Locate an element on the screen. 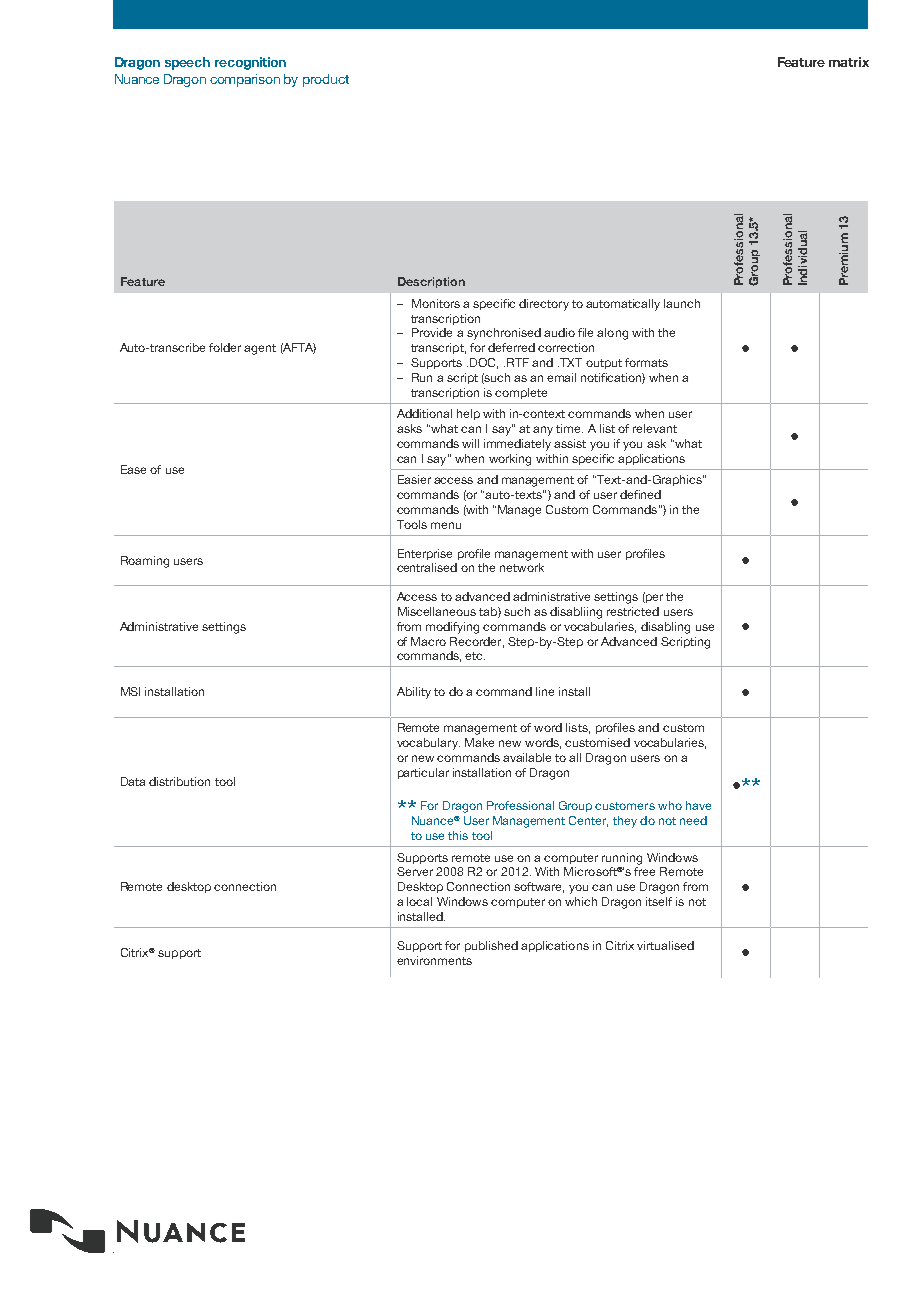 This screenshot has height=1308, width=924. published is located at coordinates (491, 946).
